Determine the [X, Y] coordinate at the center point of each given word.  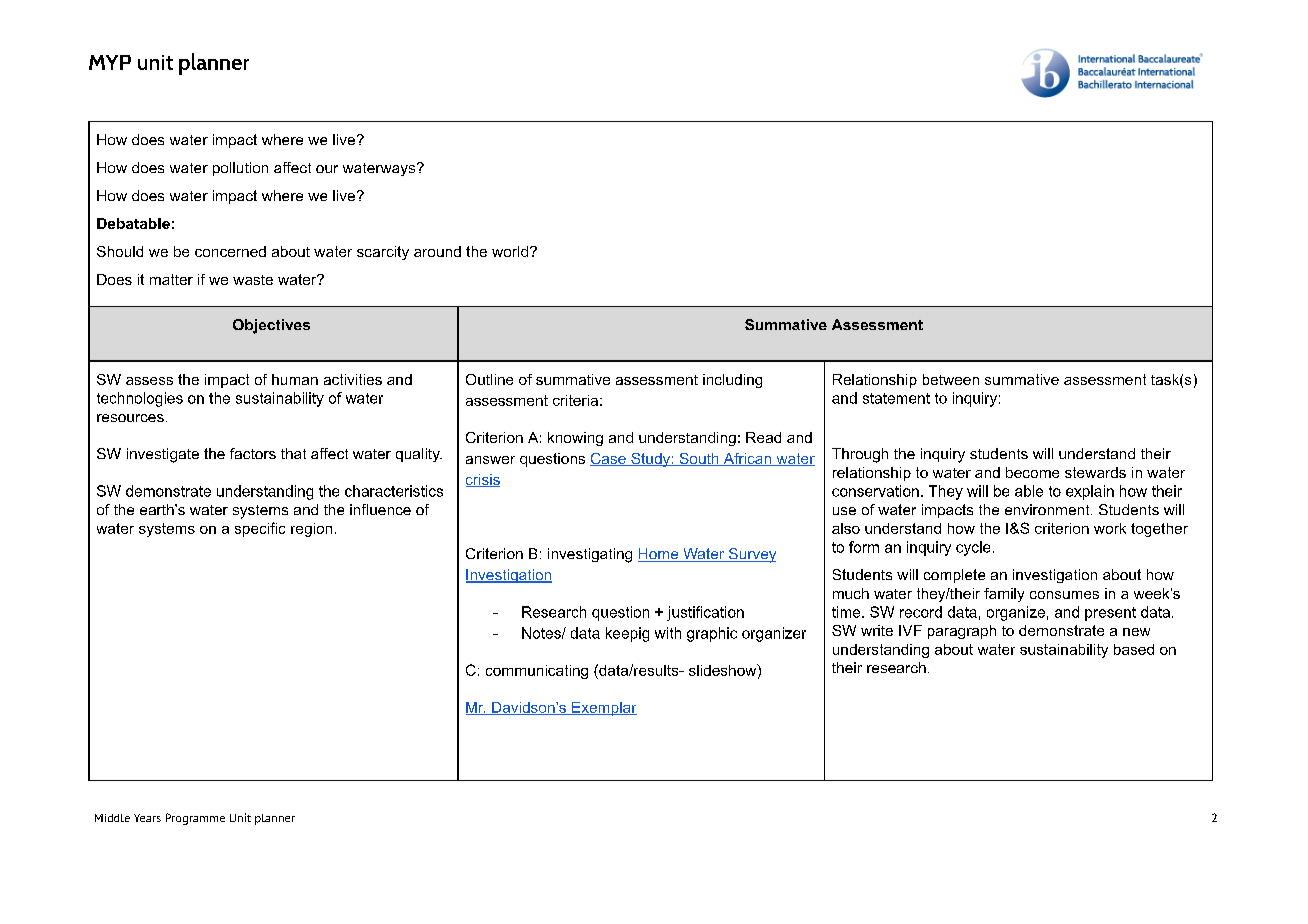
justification [705, 613]
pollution [240, 169]
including [732, 381]
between [951, 379]
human [295, 379]
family [1004, 595]
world [510, 251]
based [1134, 649]
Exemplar [603, 709]
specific [260, 529]
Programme [195, 819]
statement [896, 398]
